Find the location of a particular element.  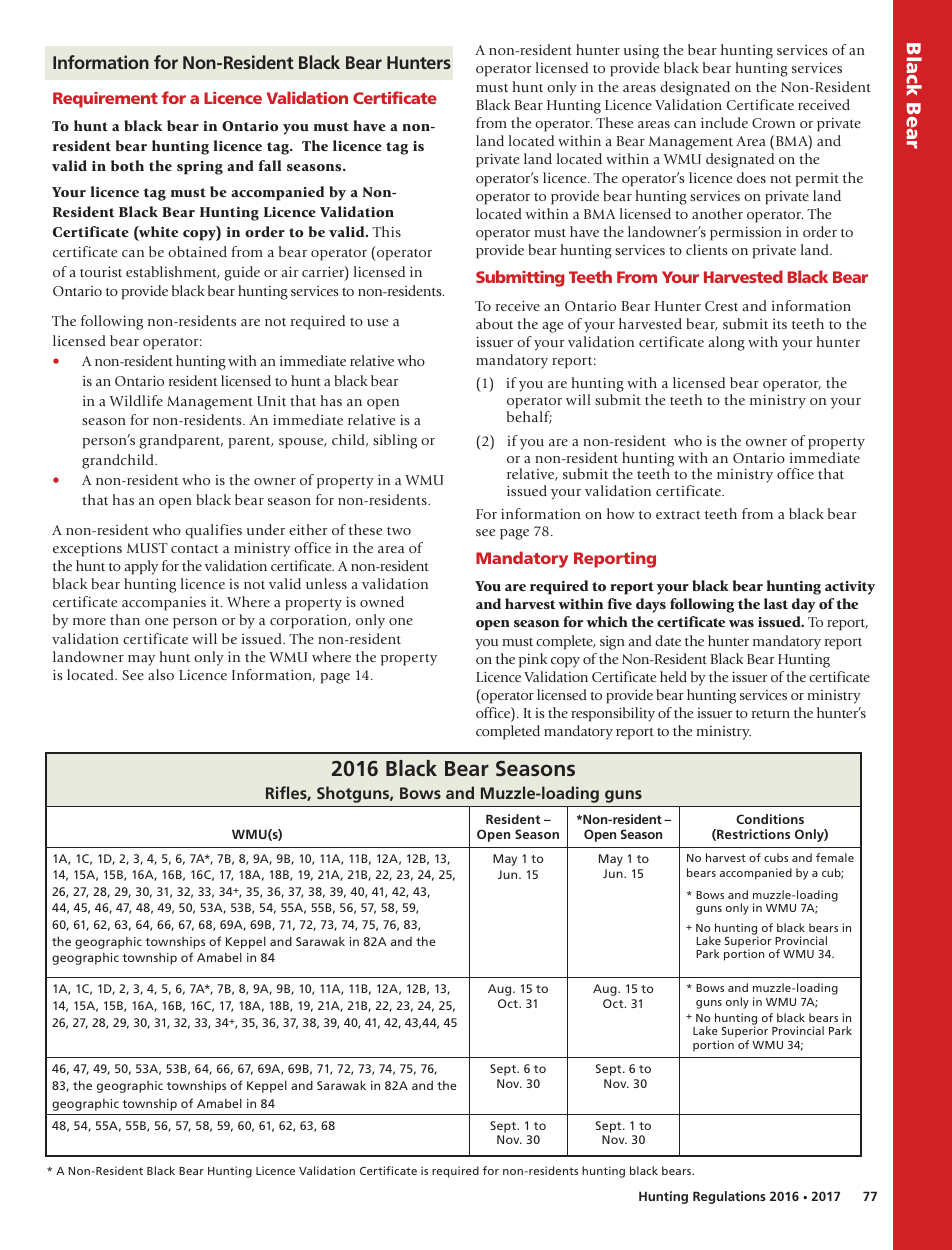

Regulations is located at coordinates (729, 1197).
